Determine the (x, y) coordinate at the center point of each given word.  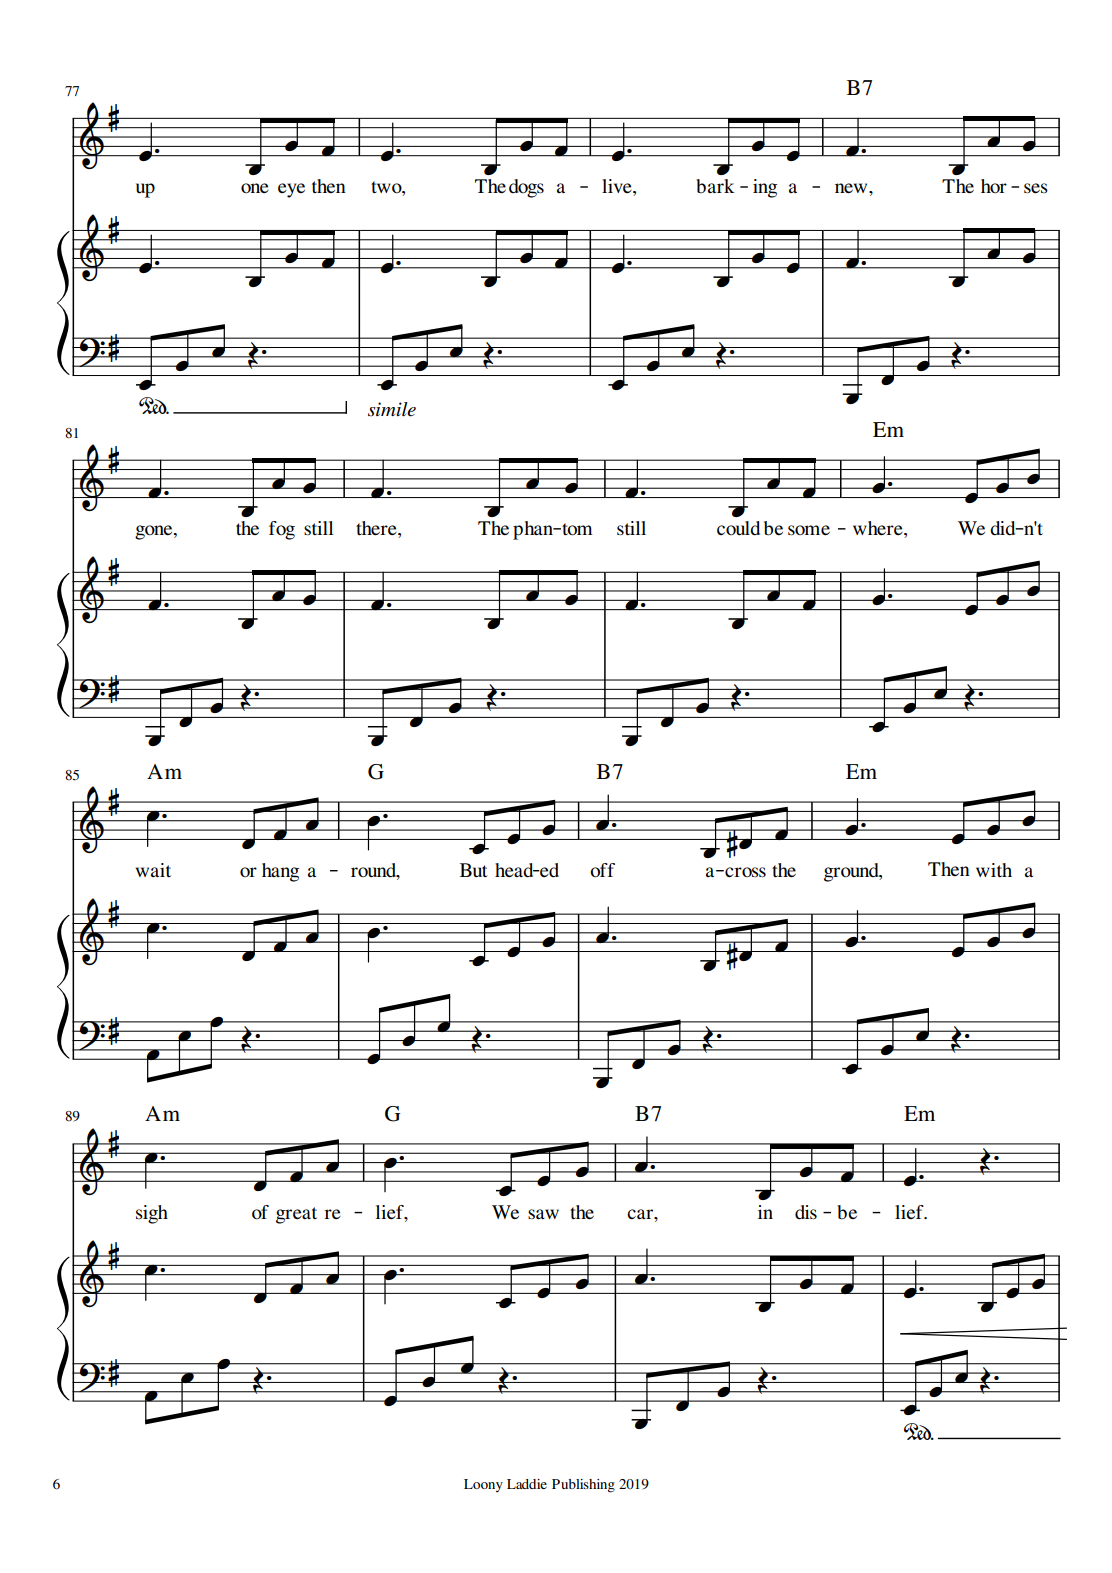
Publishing (583, 1486)
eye (291, 190)
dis (806, 1212)
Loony (483, 1485)
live (618, 187)
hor (994, 186)
